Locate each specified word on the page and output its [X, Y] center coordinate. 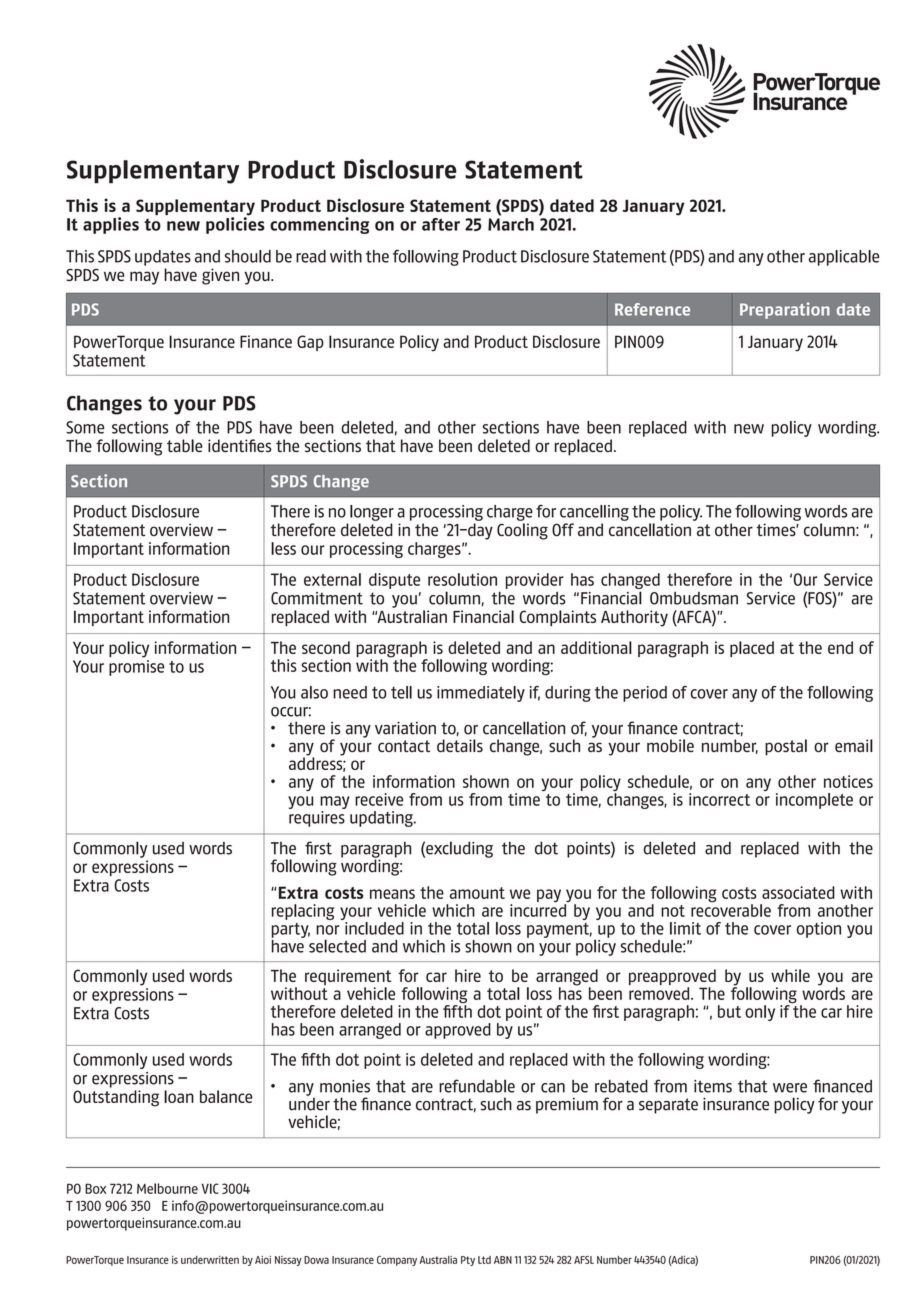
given [220, 276]
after [441, 224]
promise [136, 668]
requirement [348, 978]
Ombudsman [694, 598]
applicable [844, 258]
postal [786, 747]
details [460, 745]
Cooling [522, 531]
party [291, 930]
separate [668, 1106]
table [184, 446]
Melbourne [167, 1188]
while [790, 975]
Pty [468, 1261]
